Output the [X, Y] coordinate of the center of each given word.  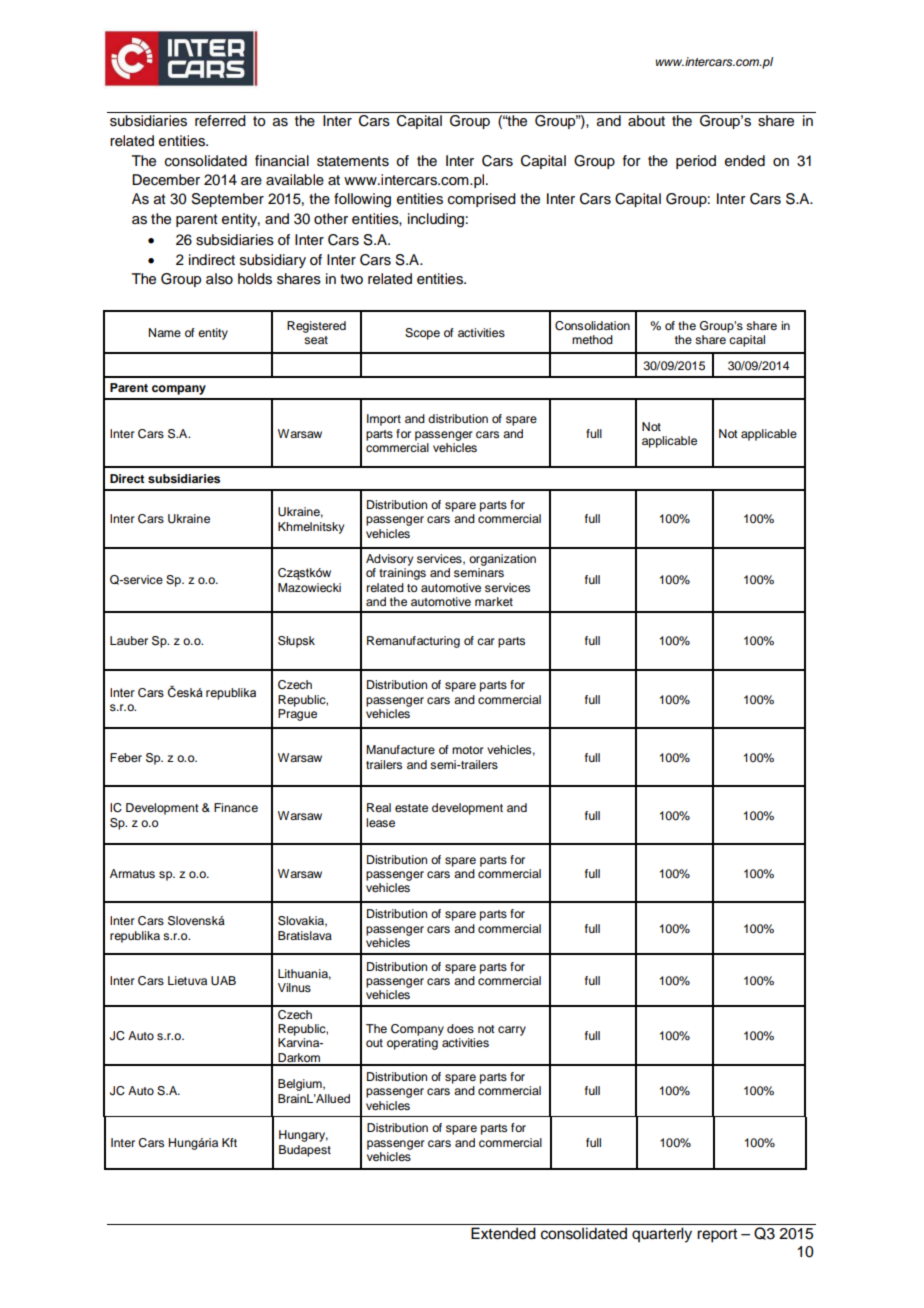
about [646, 121]
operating [412, 1044]
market [494, 601]
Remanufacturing [413, 642]
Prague [297, 713]
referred [220, 121]
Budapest [305, 1151]
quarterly [662, 1235]
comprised [482, 200]
